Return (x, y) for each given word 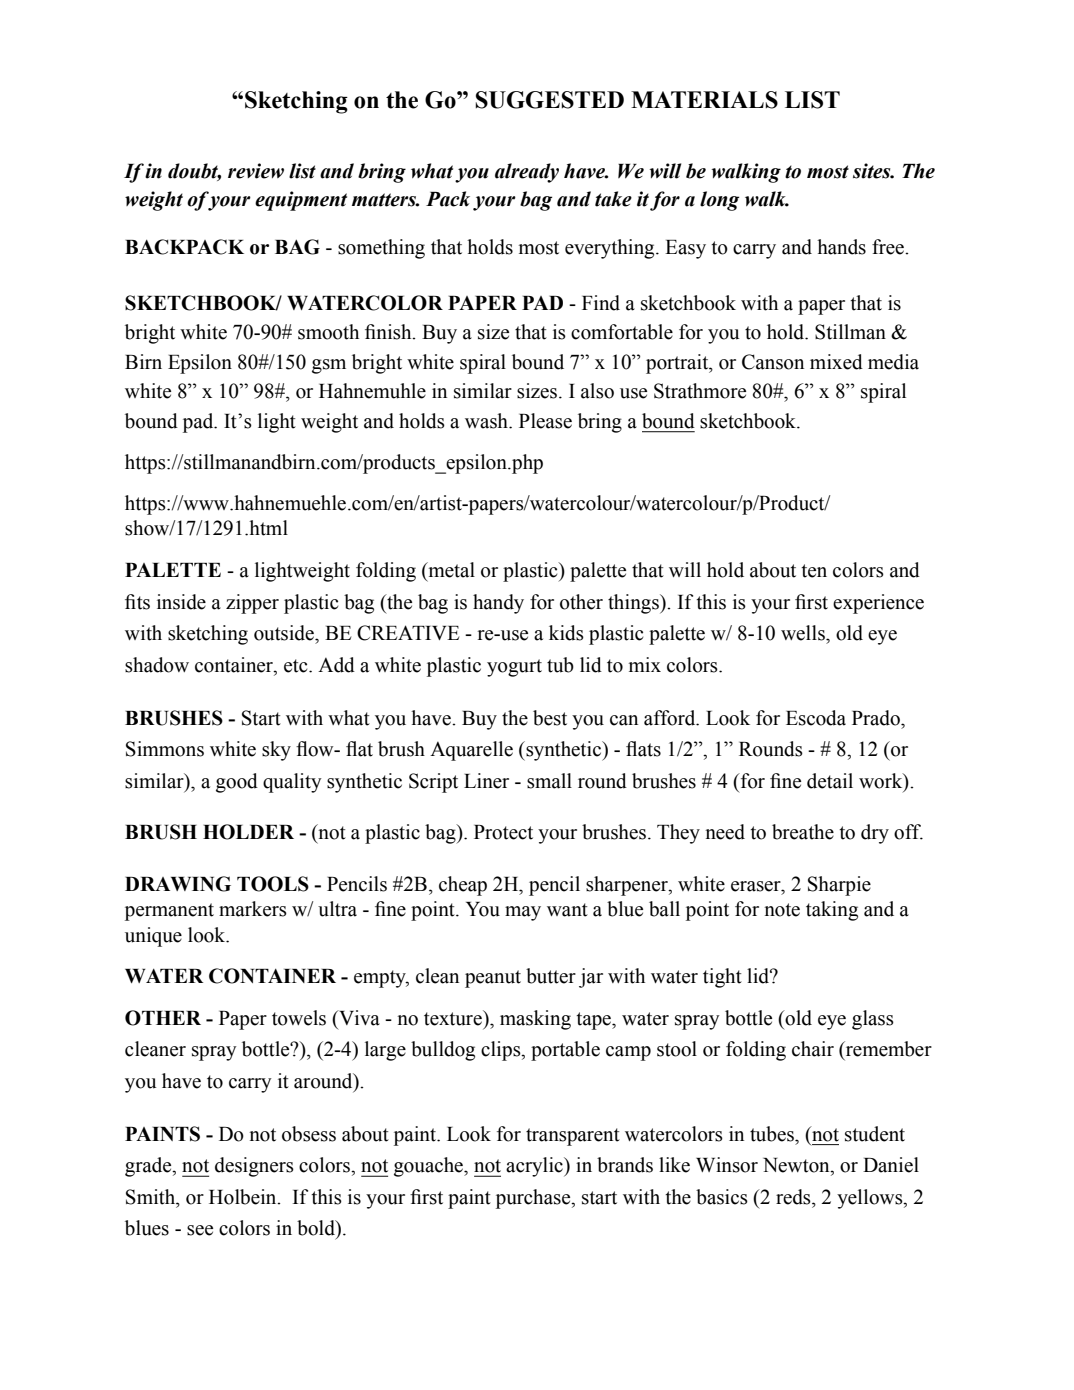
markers (253, 909)
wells (804, 633)
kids (566, 633)
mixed (836, 362)
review (256, 171)
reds (794, 1197)
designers (254, 1167)
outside (285, 633)
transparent (573, 1137)
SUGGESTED (549, 100)
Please (545, 421)
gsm (329, 366)
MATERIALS (704, 100)
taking (832, 911)
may (523, 913)
